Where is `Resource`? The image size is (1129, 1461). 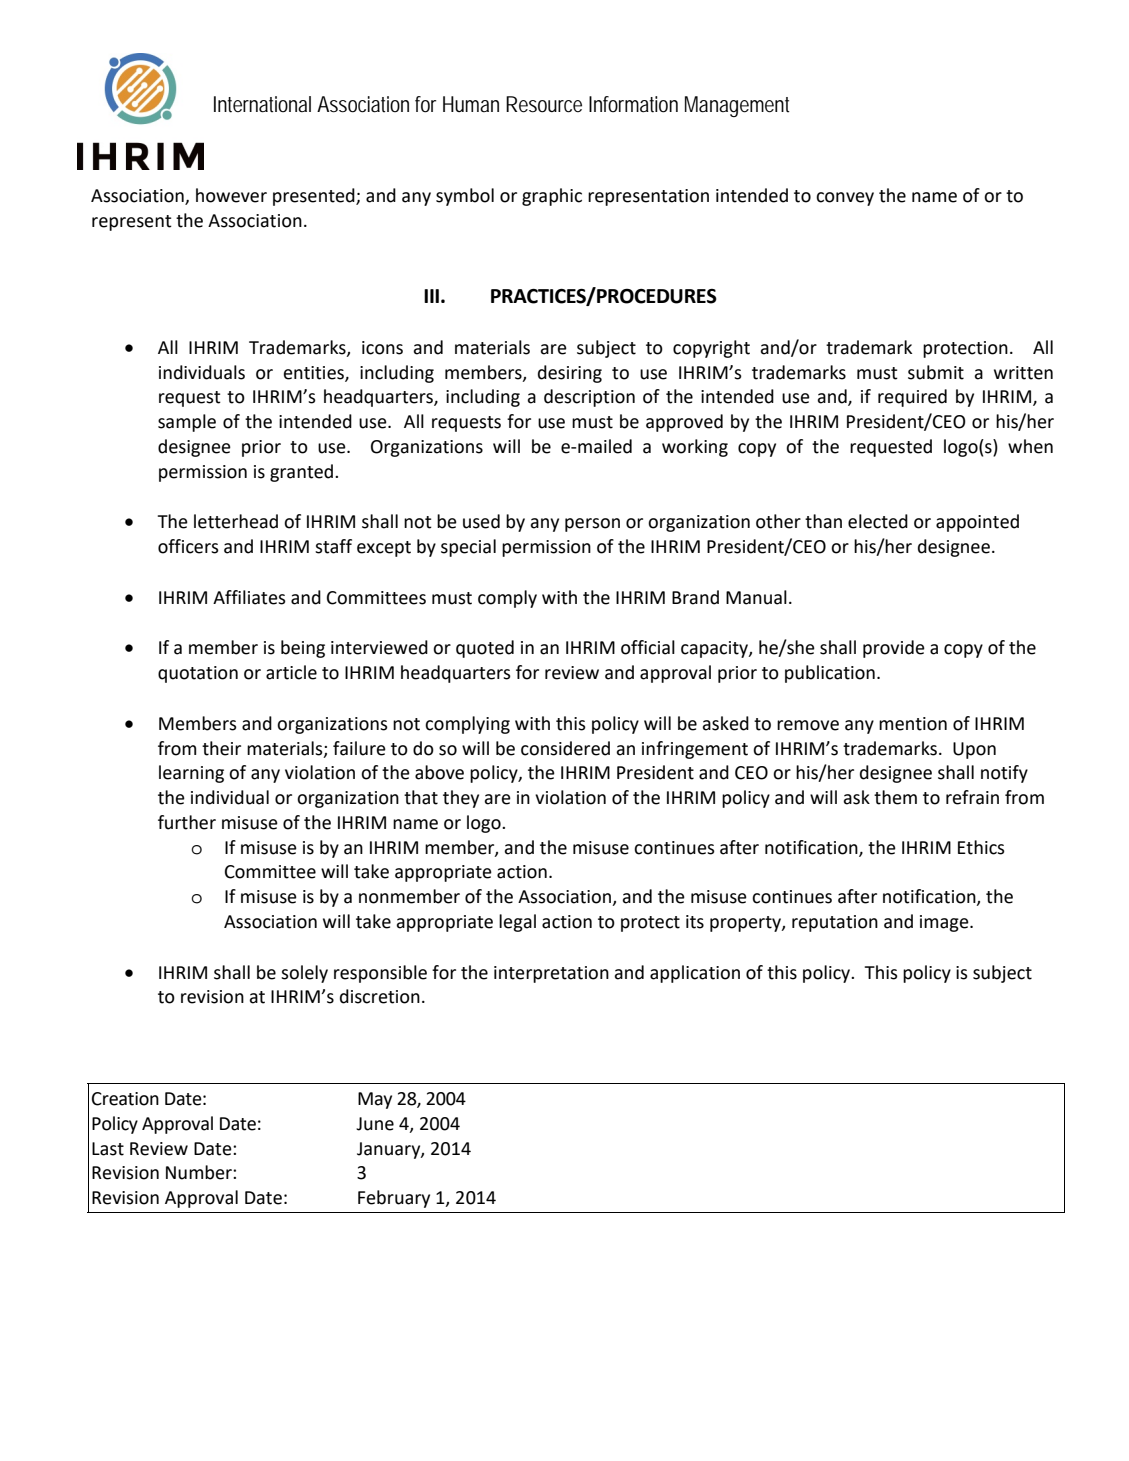 Resource is located at coordinates (544, 104).
